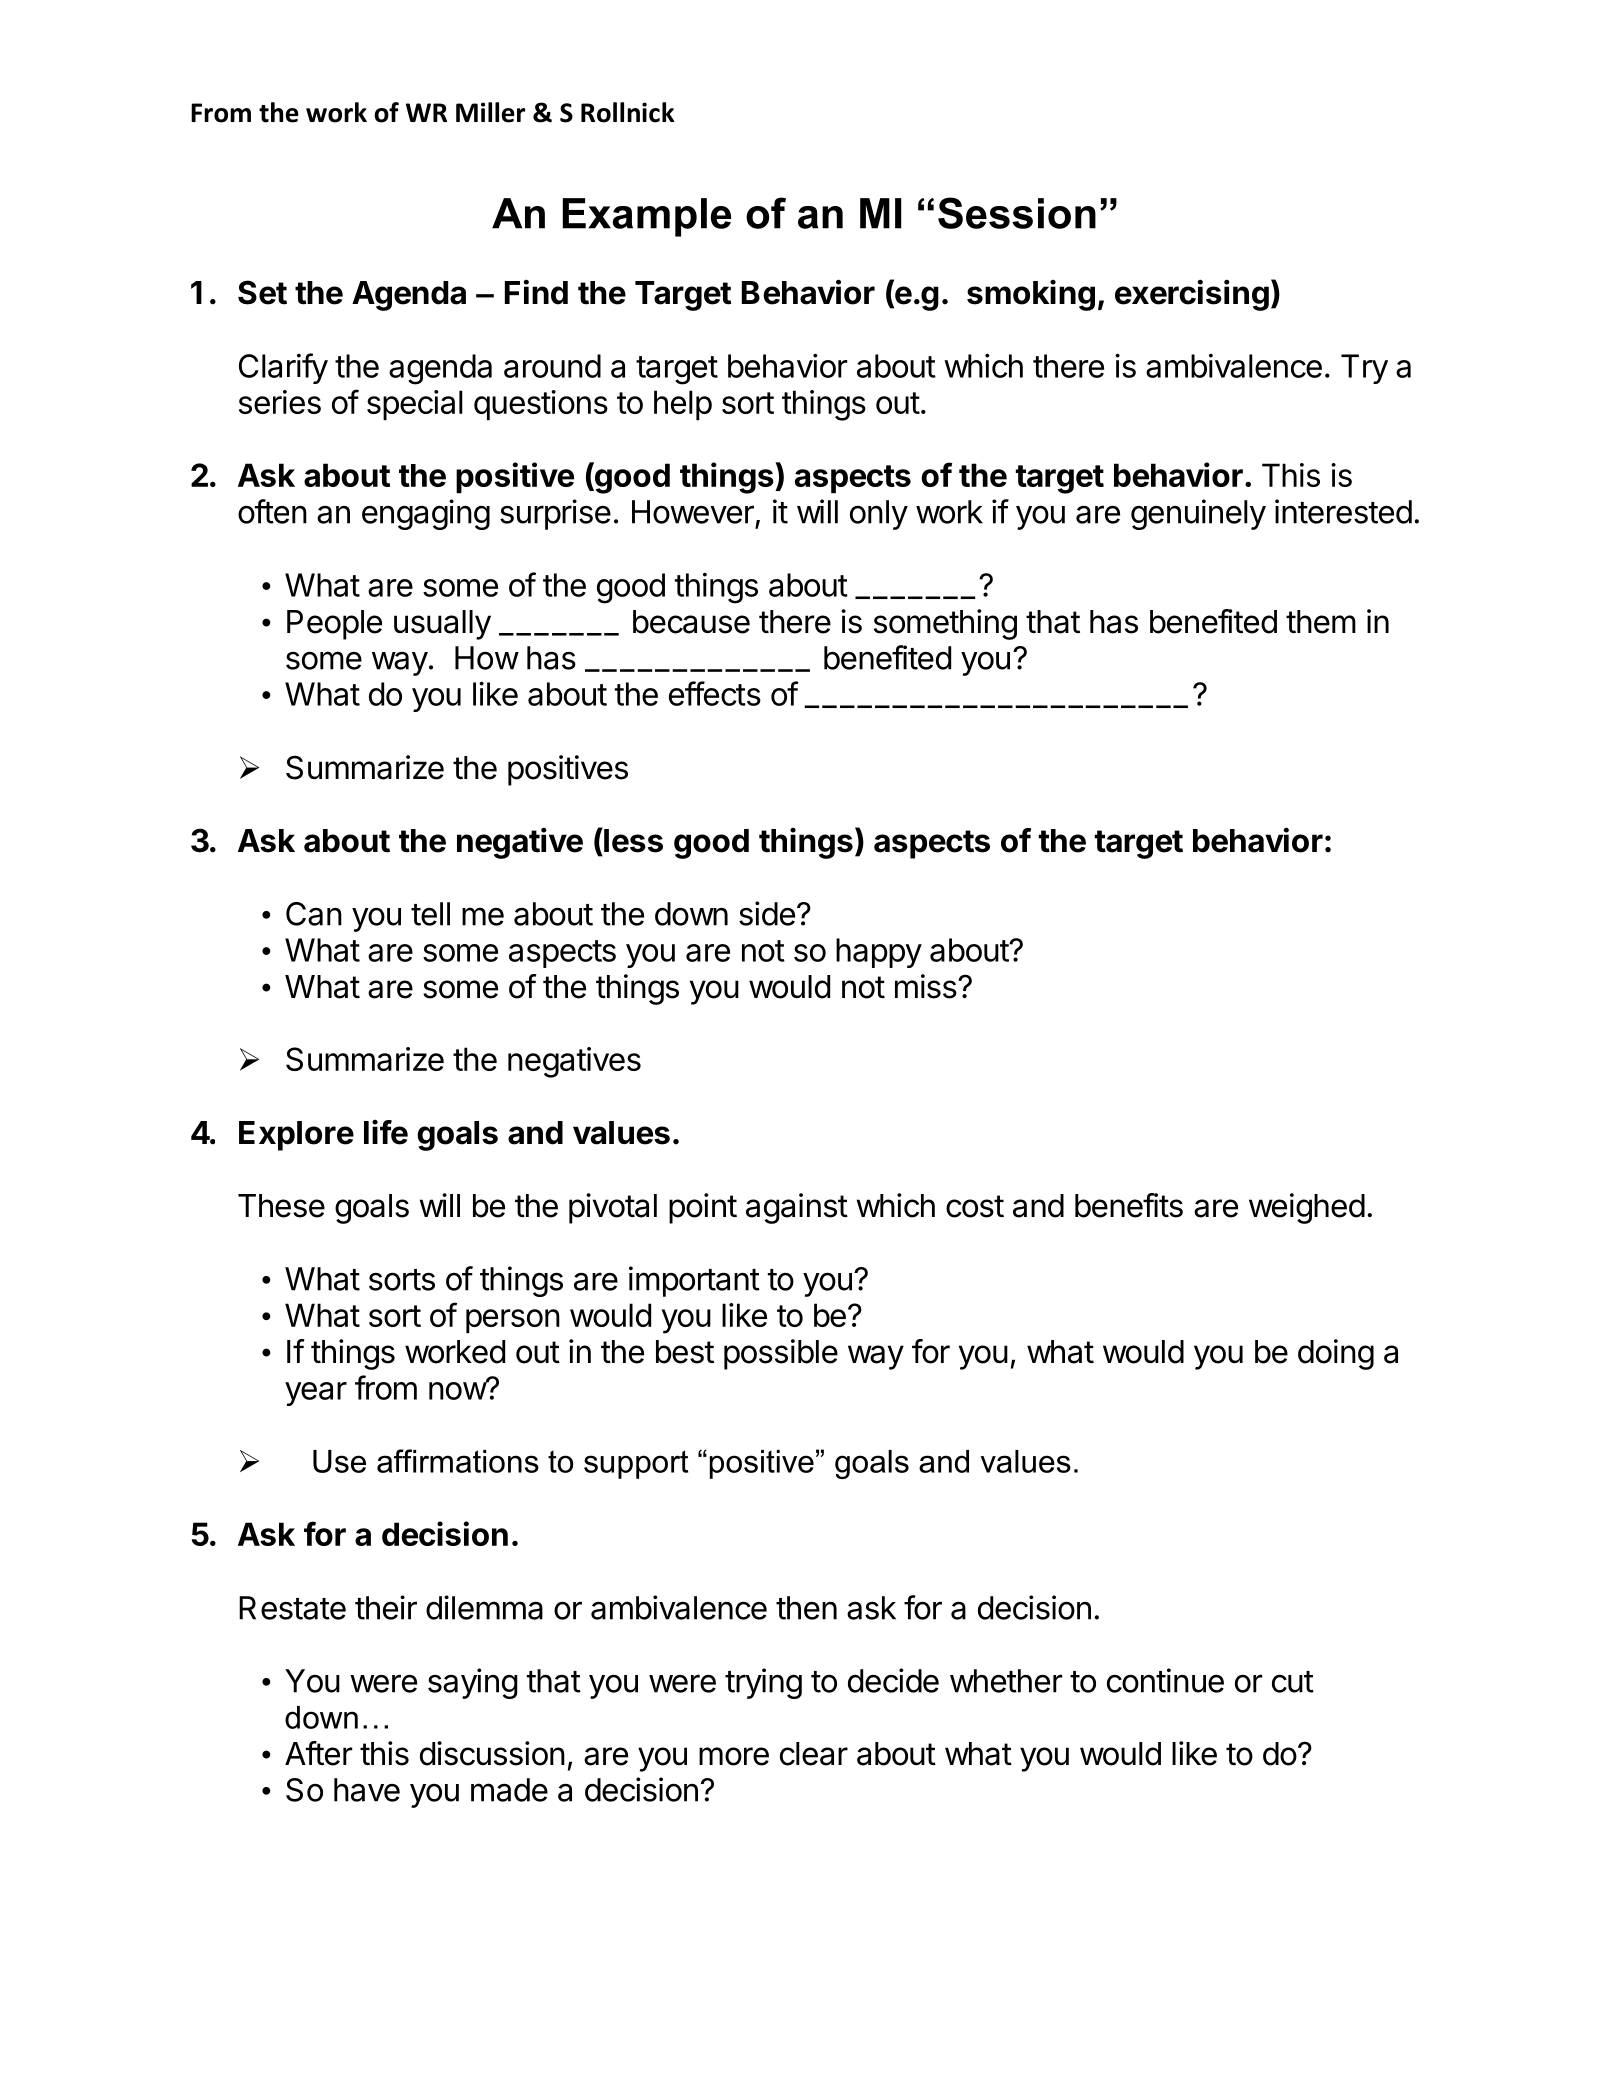 The width and height of the image is (1612, 2086). What do you see at coordinates (647, 217) in the image?
I see `Example` at bounding box center [647, 217].
